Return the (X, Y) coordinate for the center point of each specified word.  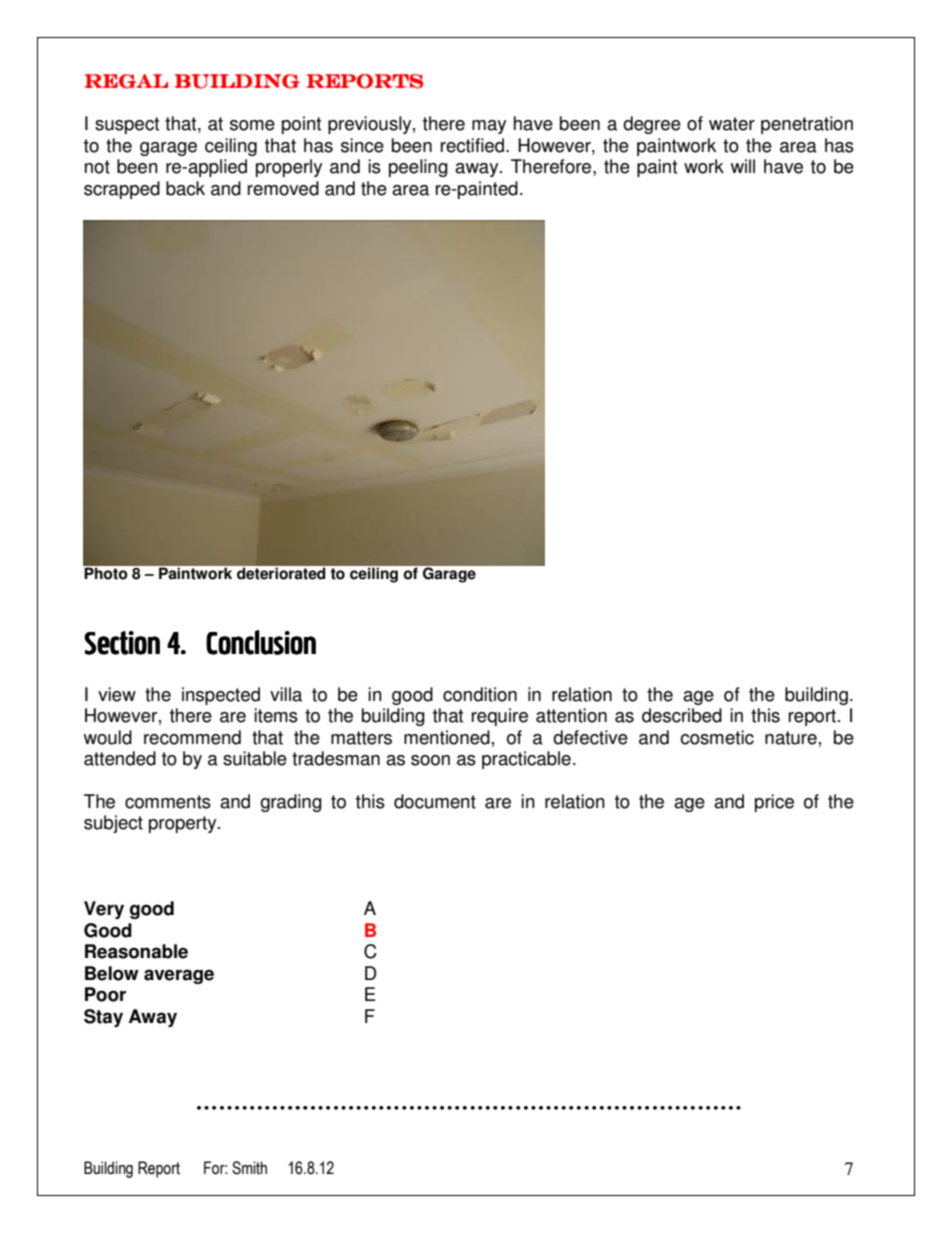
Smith (249, 1168)
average (179, 976)
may (489, 127)
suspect (127, 125)
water (732, 124)
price (774, 803)
